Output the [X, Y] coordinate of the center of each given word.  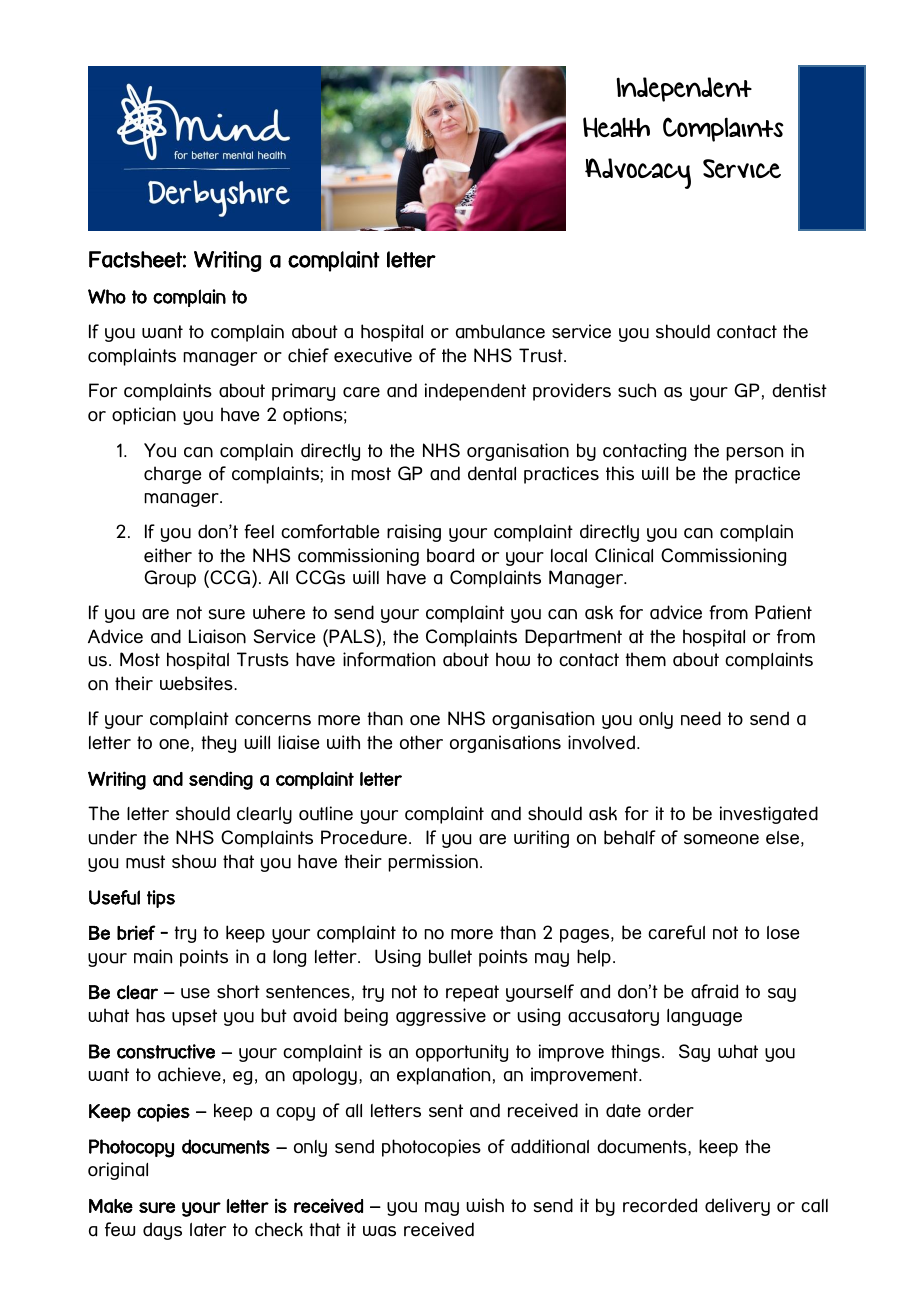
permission [433, 863]
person [754, 454]
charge [172, 475]
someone [721, 839]
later [208, 1230]
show [194, 861]
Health [616, 127]
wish [485, 1205]
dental [492, 473]
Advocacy [638, 173]
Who [107, 296]
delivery [737, 1207]
